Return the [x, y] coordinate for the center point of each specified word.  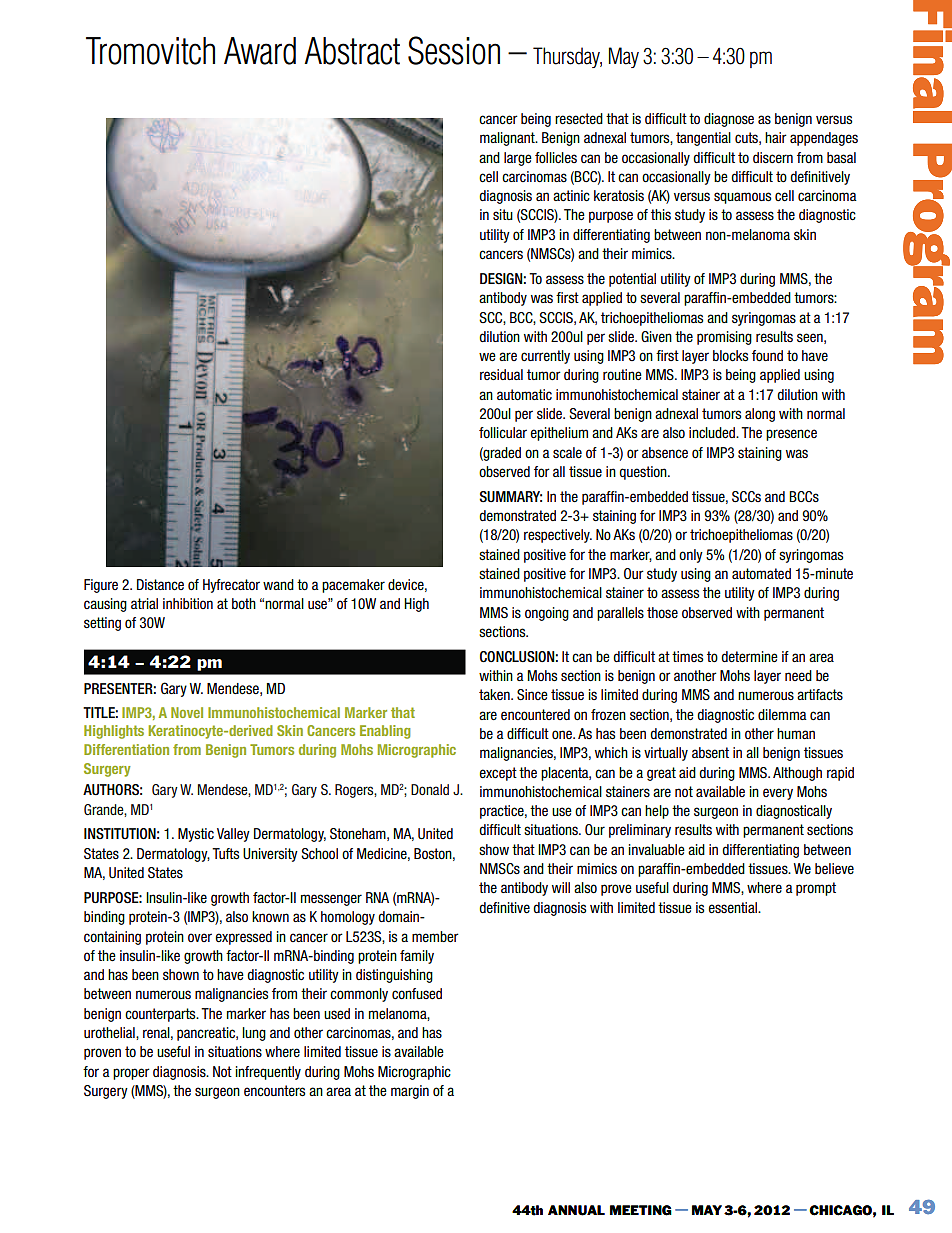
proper [131, 1074]
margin [410, 1092]
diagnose [729, 120]
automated [761, 573]
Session [454, 50]
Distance [160, 585]
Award [260, 51]
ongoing [547, 614]
